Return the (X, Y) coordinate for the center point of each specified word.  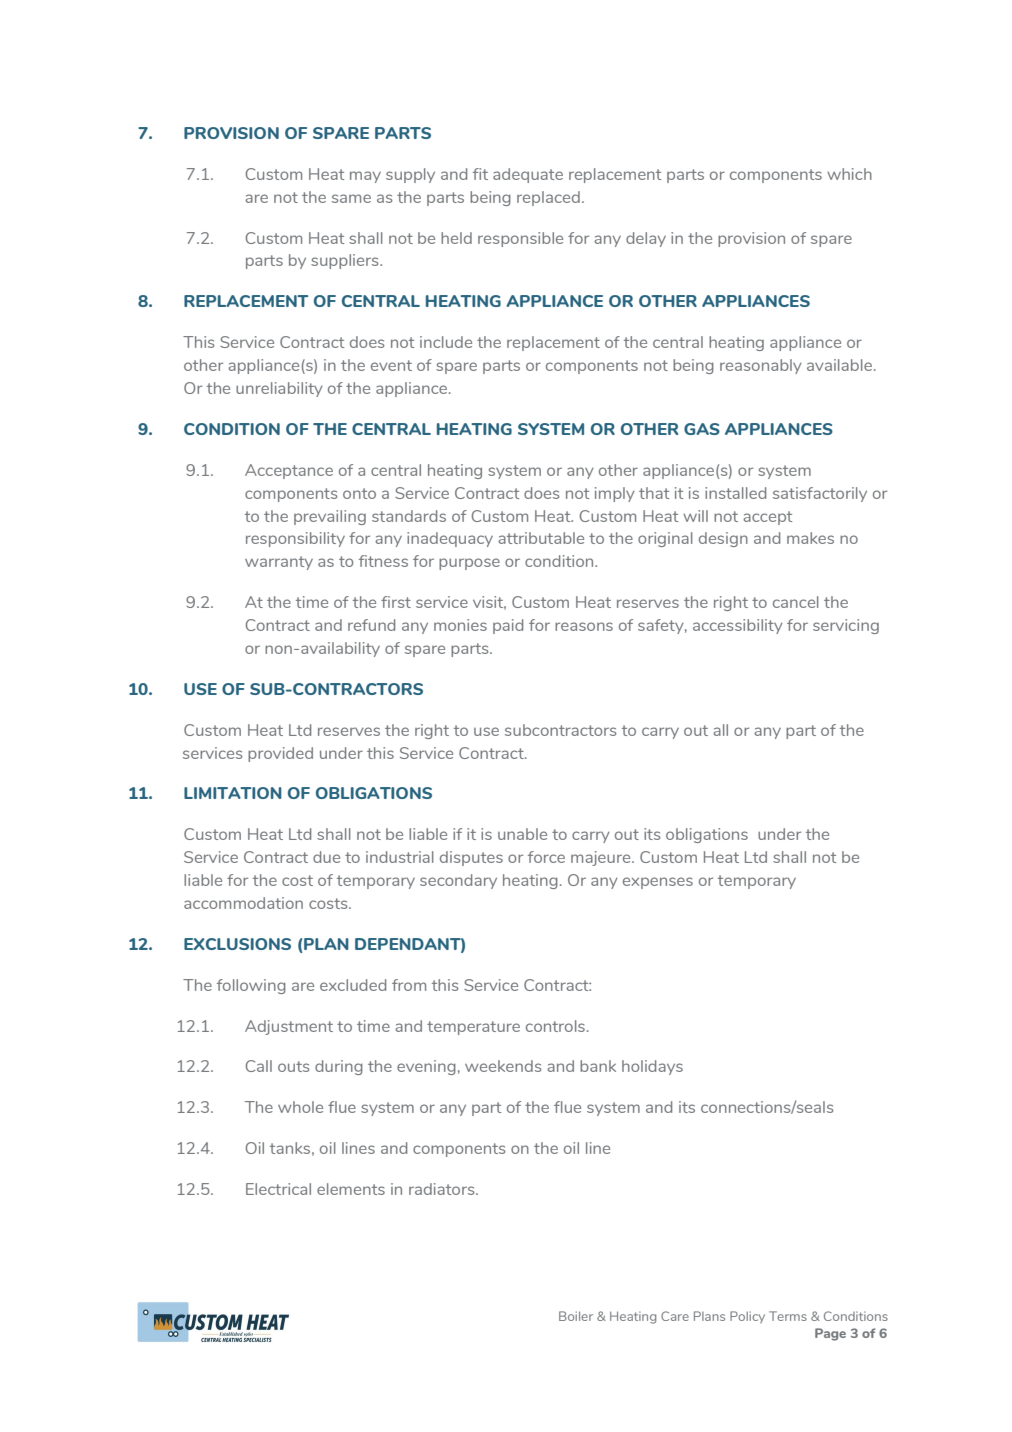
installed (735, 493)
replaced (548, 198)
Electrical (278, 1189)
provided (280, 754)
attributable (541, 538)
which (849, 174)
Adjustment (289, 1027)
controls (555, 1026)
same (351, 198)
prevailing (330, 517)
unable (522, 834)
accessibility (738, 626)
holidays (652, 1067)
